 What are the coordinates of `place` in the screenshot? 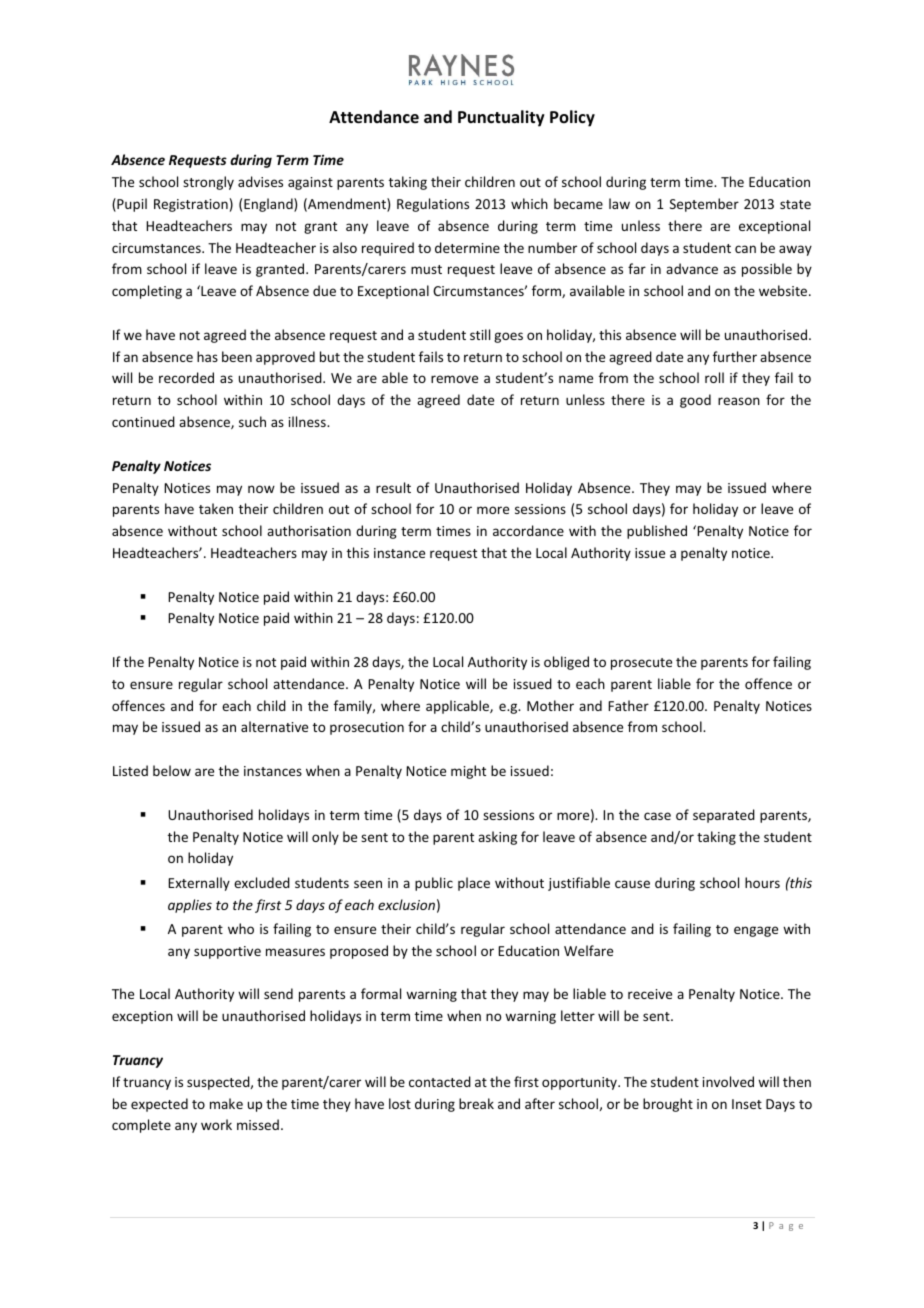 It's located at (474, 884).
